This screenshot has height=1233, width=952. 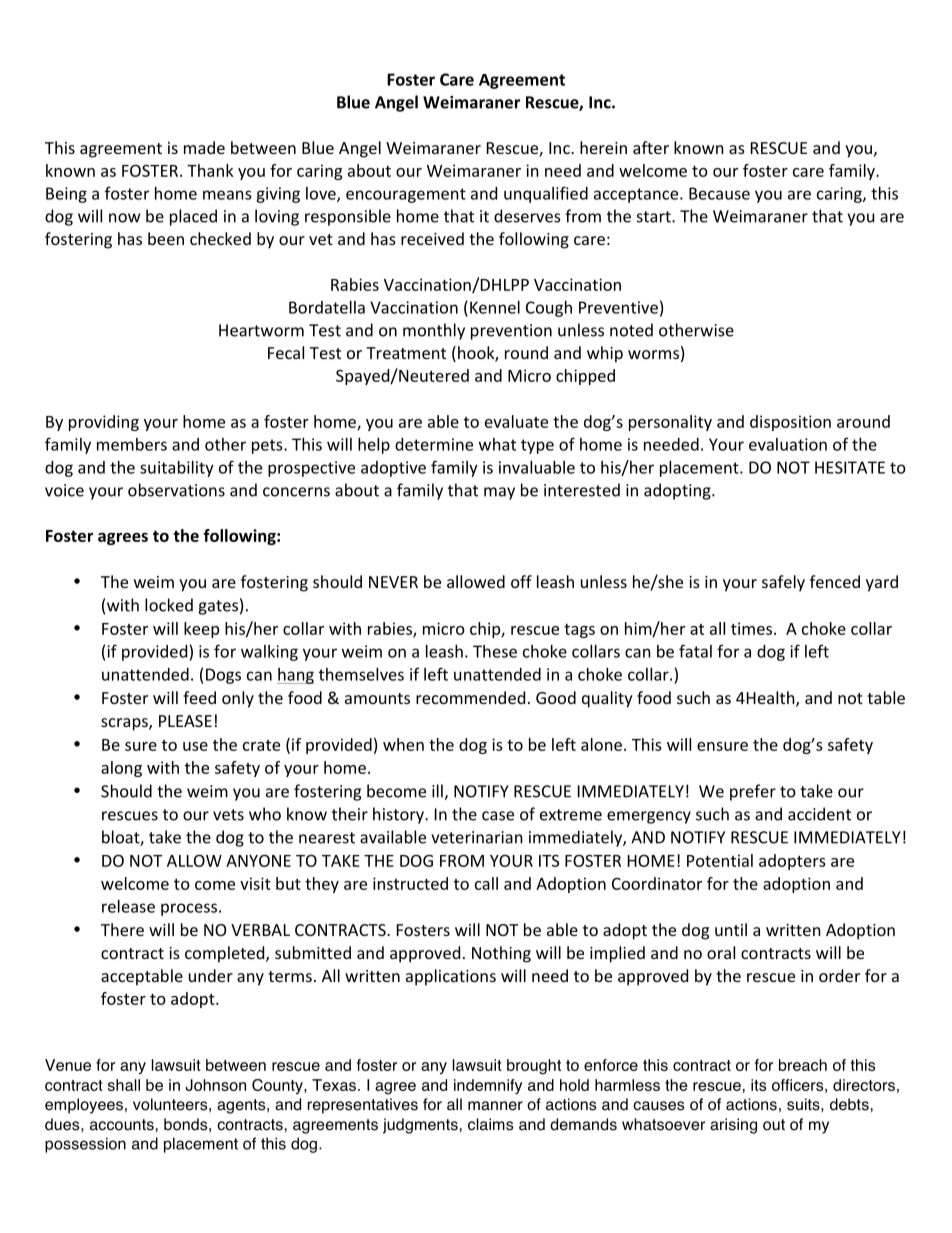 I want to click on Thank, so click(x=210, y=170).
